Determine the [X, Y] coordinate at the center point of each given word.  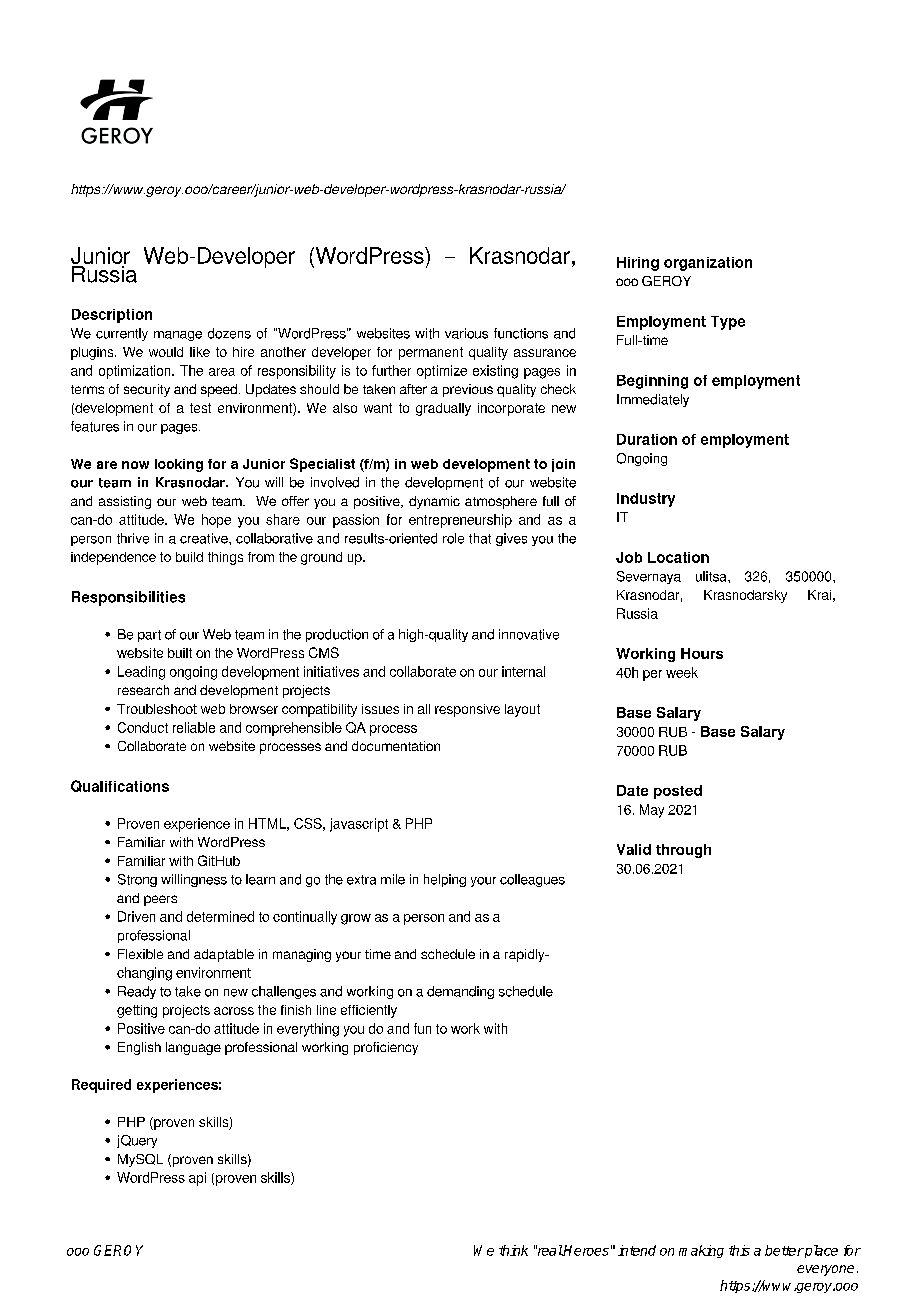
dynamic [434, 502]
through [683, 851]
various [466, 333]
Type [728, 323]
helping [445, 880]
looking [179, 465]
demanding [460, 992]
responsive [467, 710]
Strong [137, 880]
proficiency [386, 1048]
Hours [702, 653]
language [193, 1048]
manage [178, 336]
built [180, 653]
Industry [646, 500]
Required [101, 1086]
